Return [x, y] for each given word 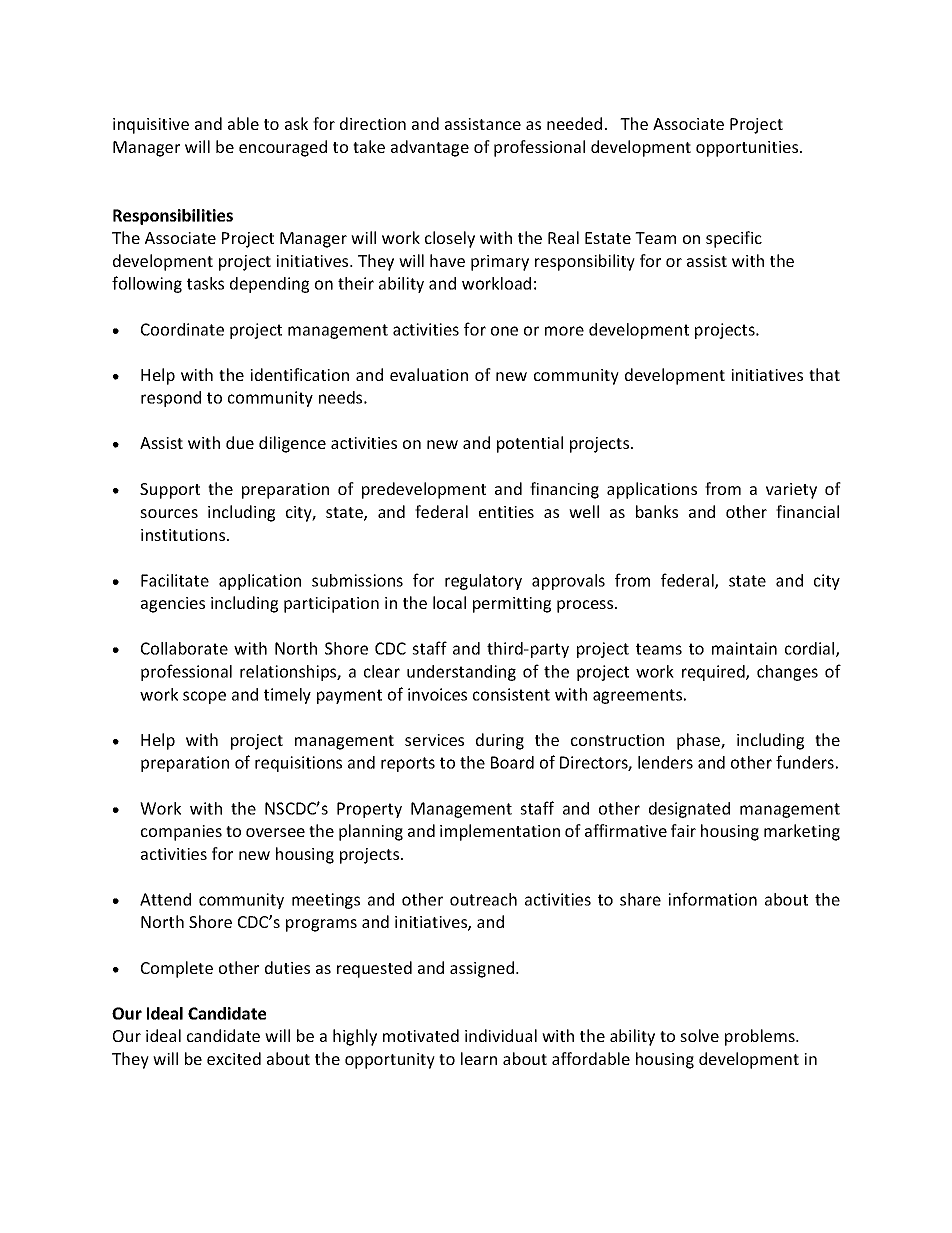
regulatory [483, 582]
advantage [430, 148]
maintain [744, 648]
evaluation [429, 374]
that [824, 374]
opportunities [748, 149]
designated [689, 810]
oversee [275, 832]
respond [171, 399]
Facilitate [175, 580]
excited [234, 1058]
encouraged [283, 148]
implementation [500, 832]
